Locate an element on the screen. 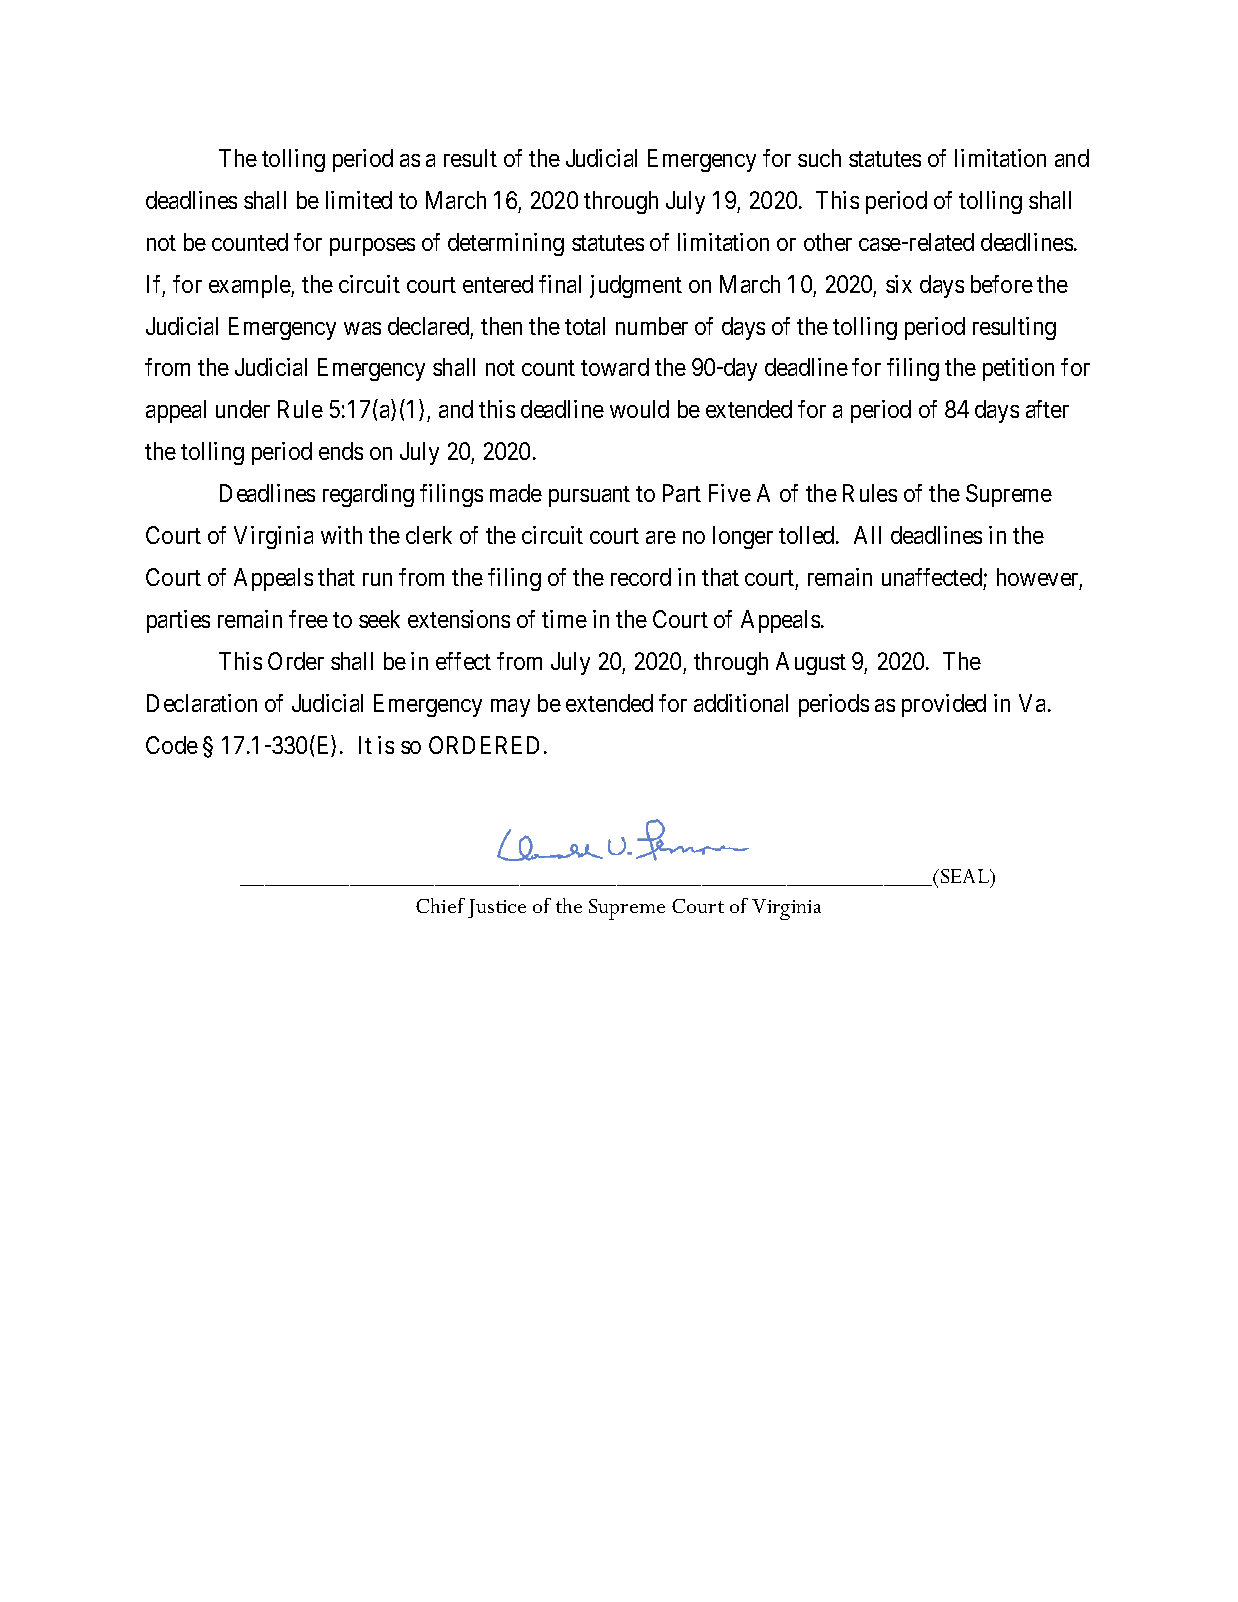 Image resolution: width=1238 pixels, height=1602 pixels. limited is located at coordinates (359, 200).
